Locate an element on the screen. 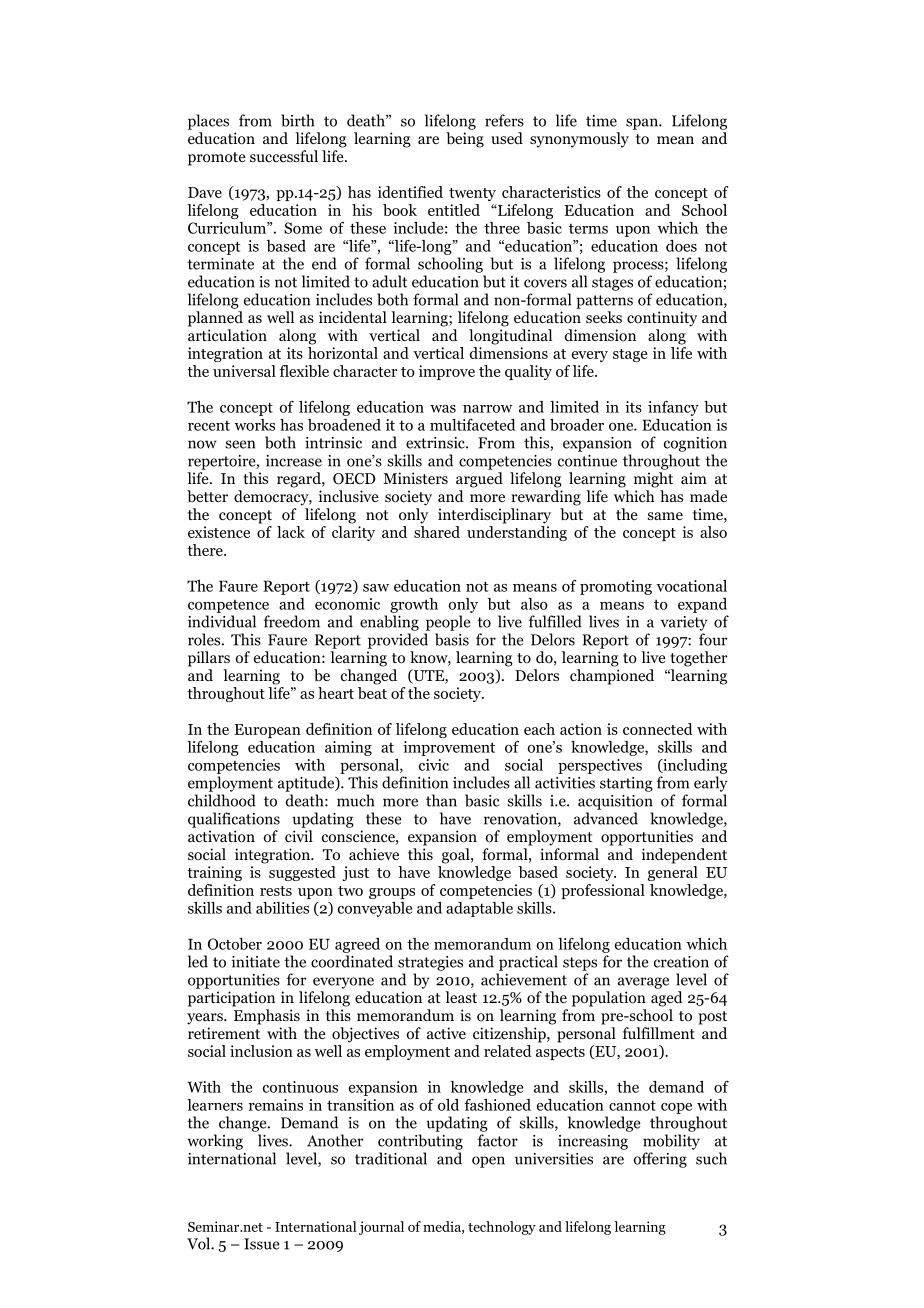  European is located at coordinates (267, 731).
